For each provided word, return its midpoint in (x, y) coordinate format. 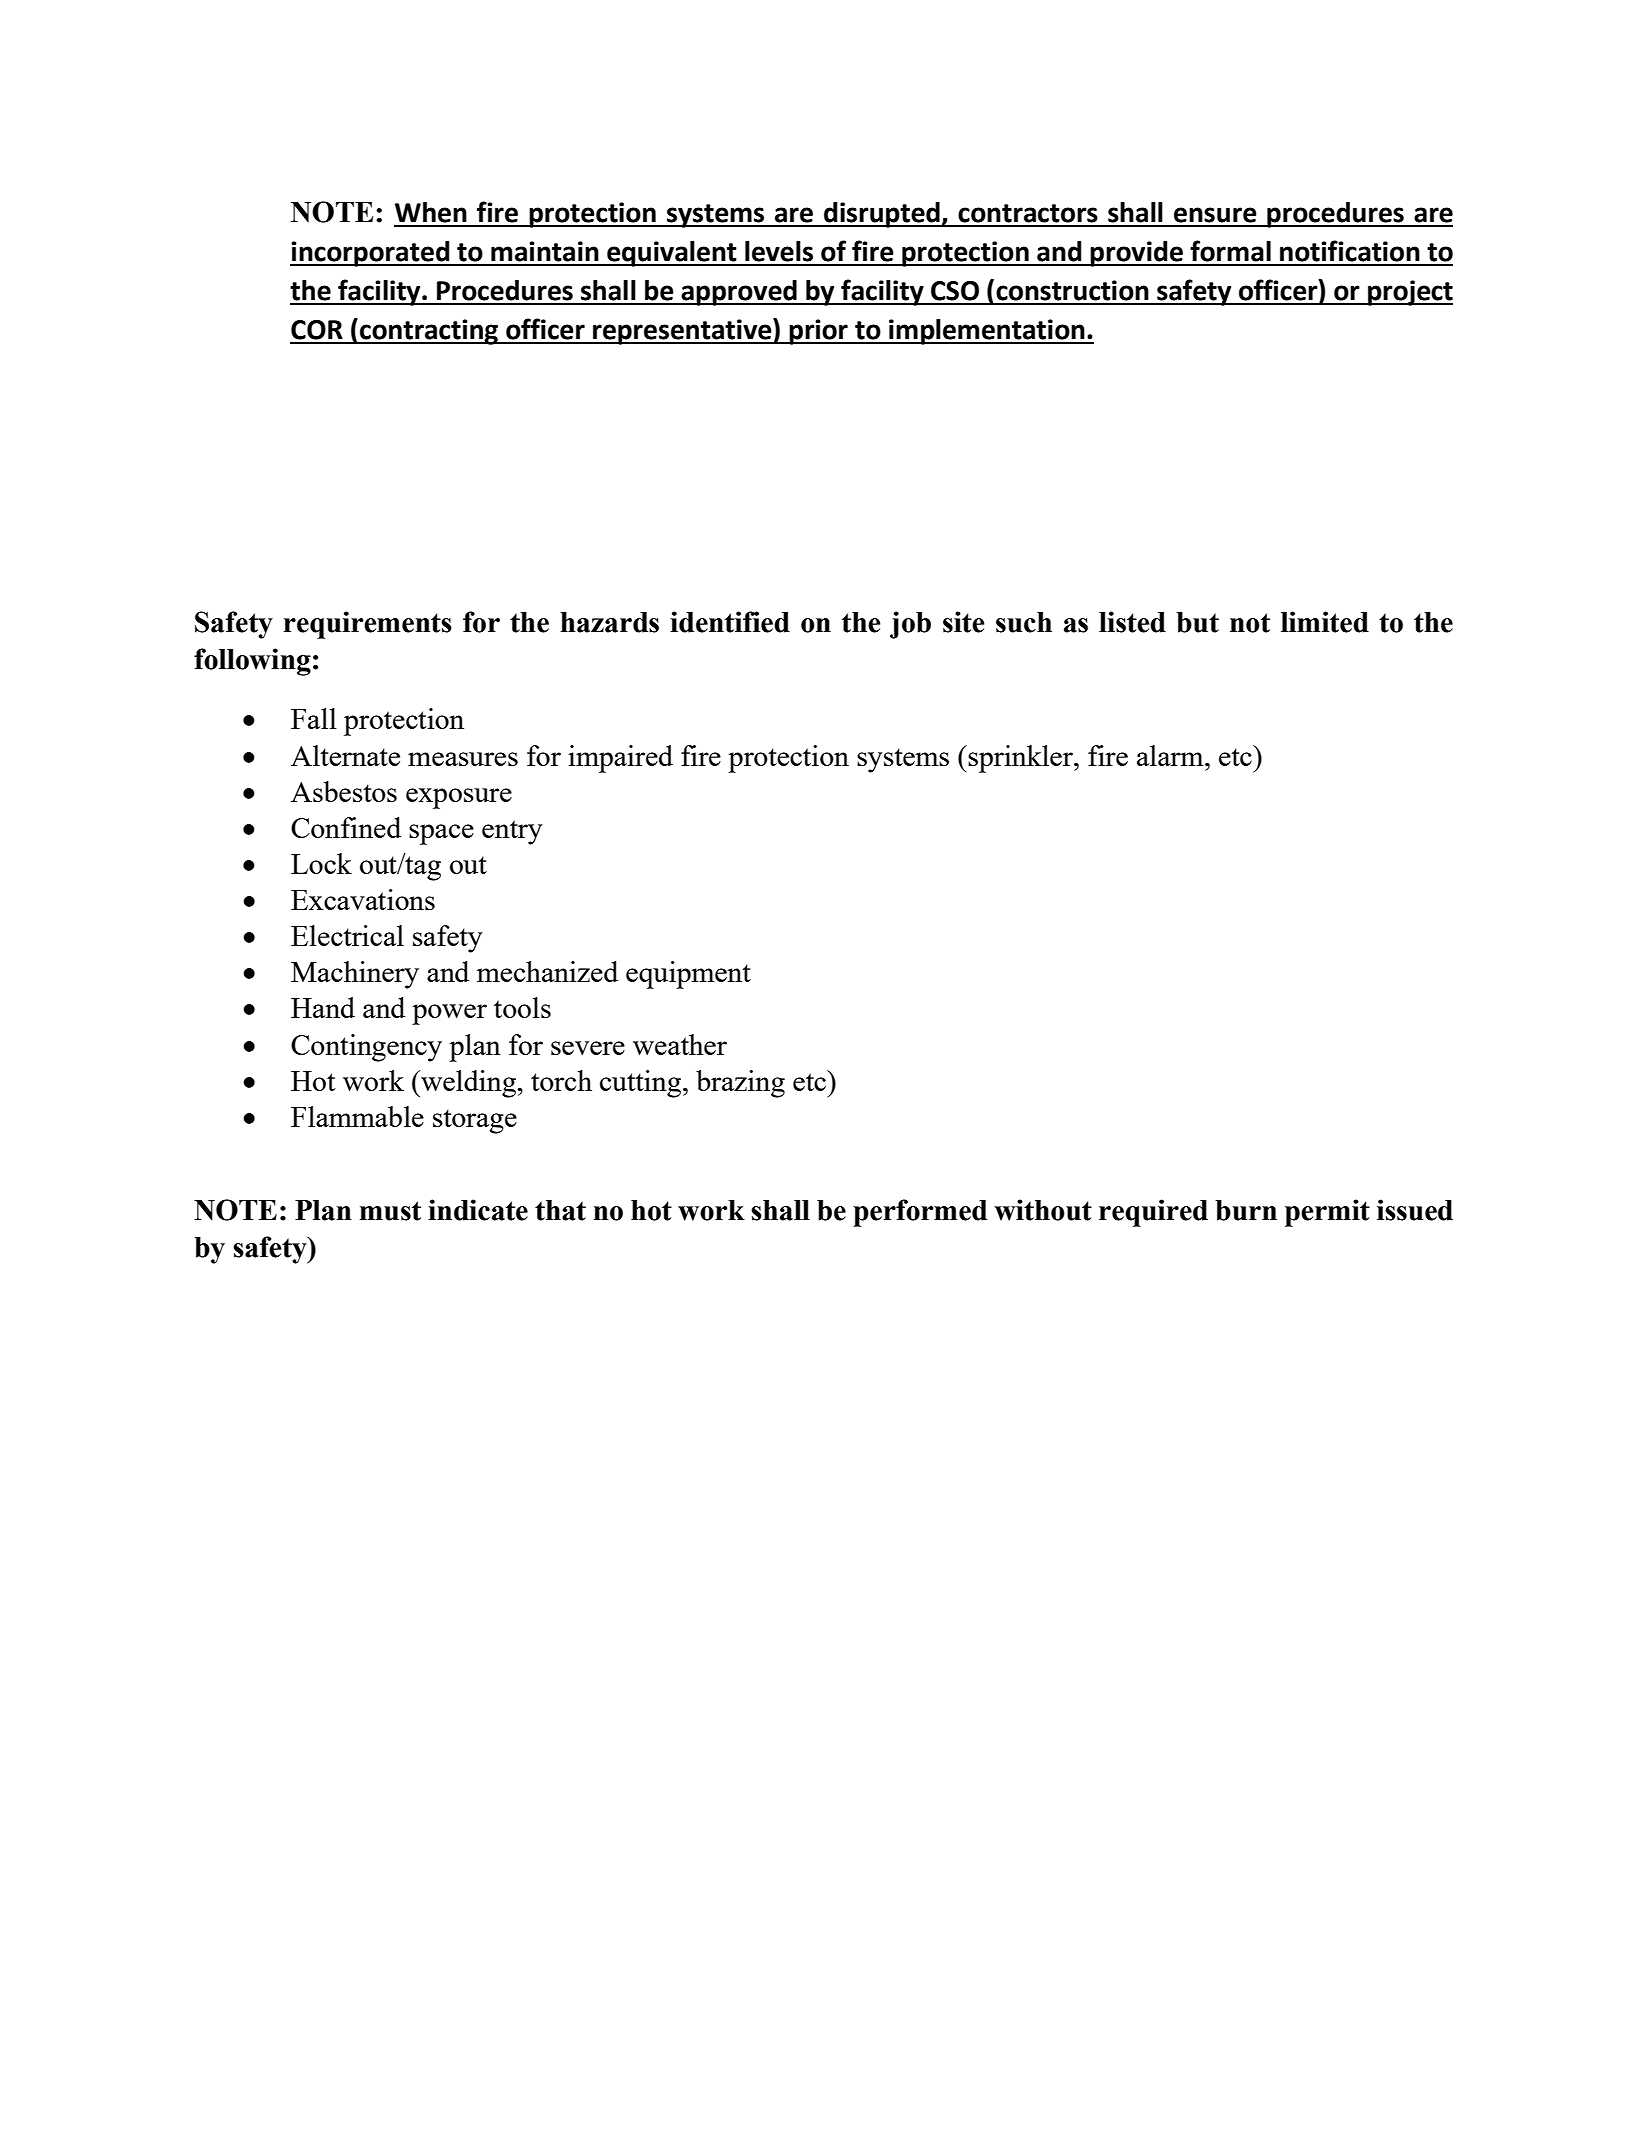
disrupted (882, 215)
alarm (1171, 755)
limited (1325, 622)
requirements (368, 625)
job (910, 625)
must (390, 1211)
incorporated (371, 254)
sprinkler (1021, 759)
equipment (688, 975)
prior (819, 332)
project (1409, 293)
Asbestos (344, 791)
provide (1137, 254)
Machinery (355, 975)
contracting (429, 332)
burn (1246, 1210)
